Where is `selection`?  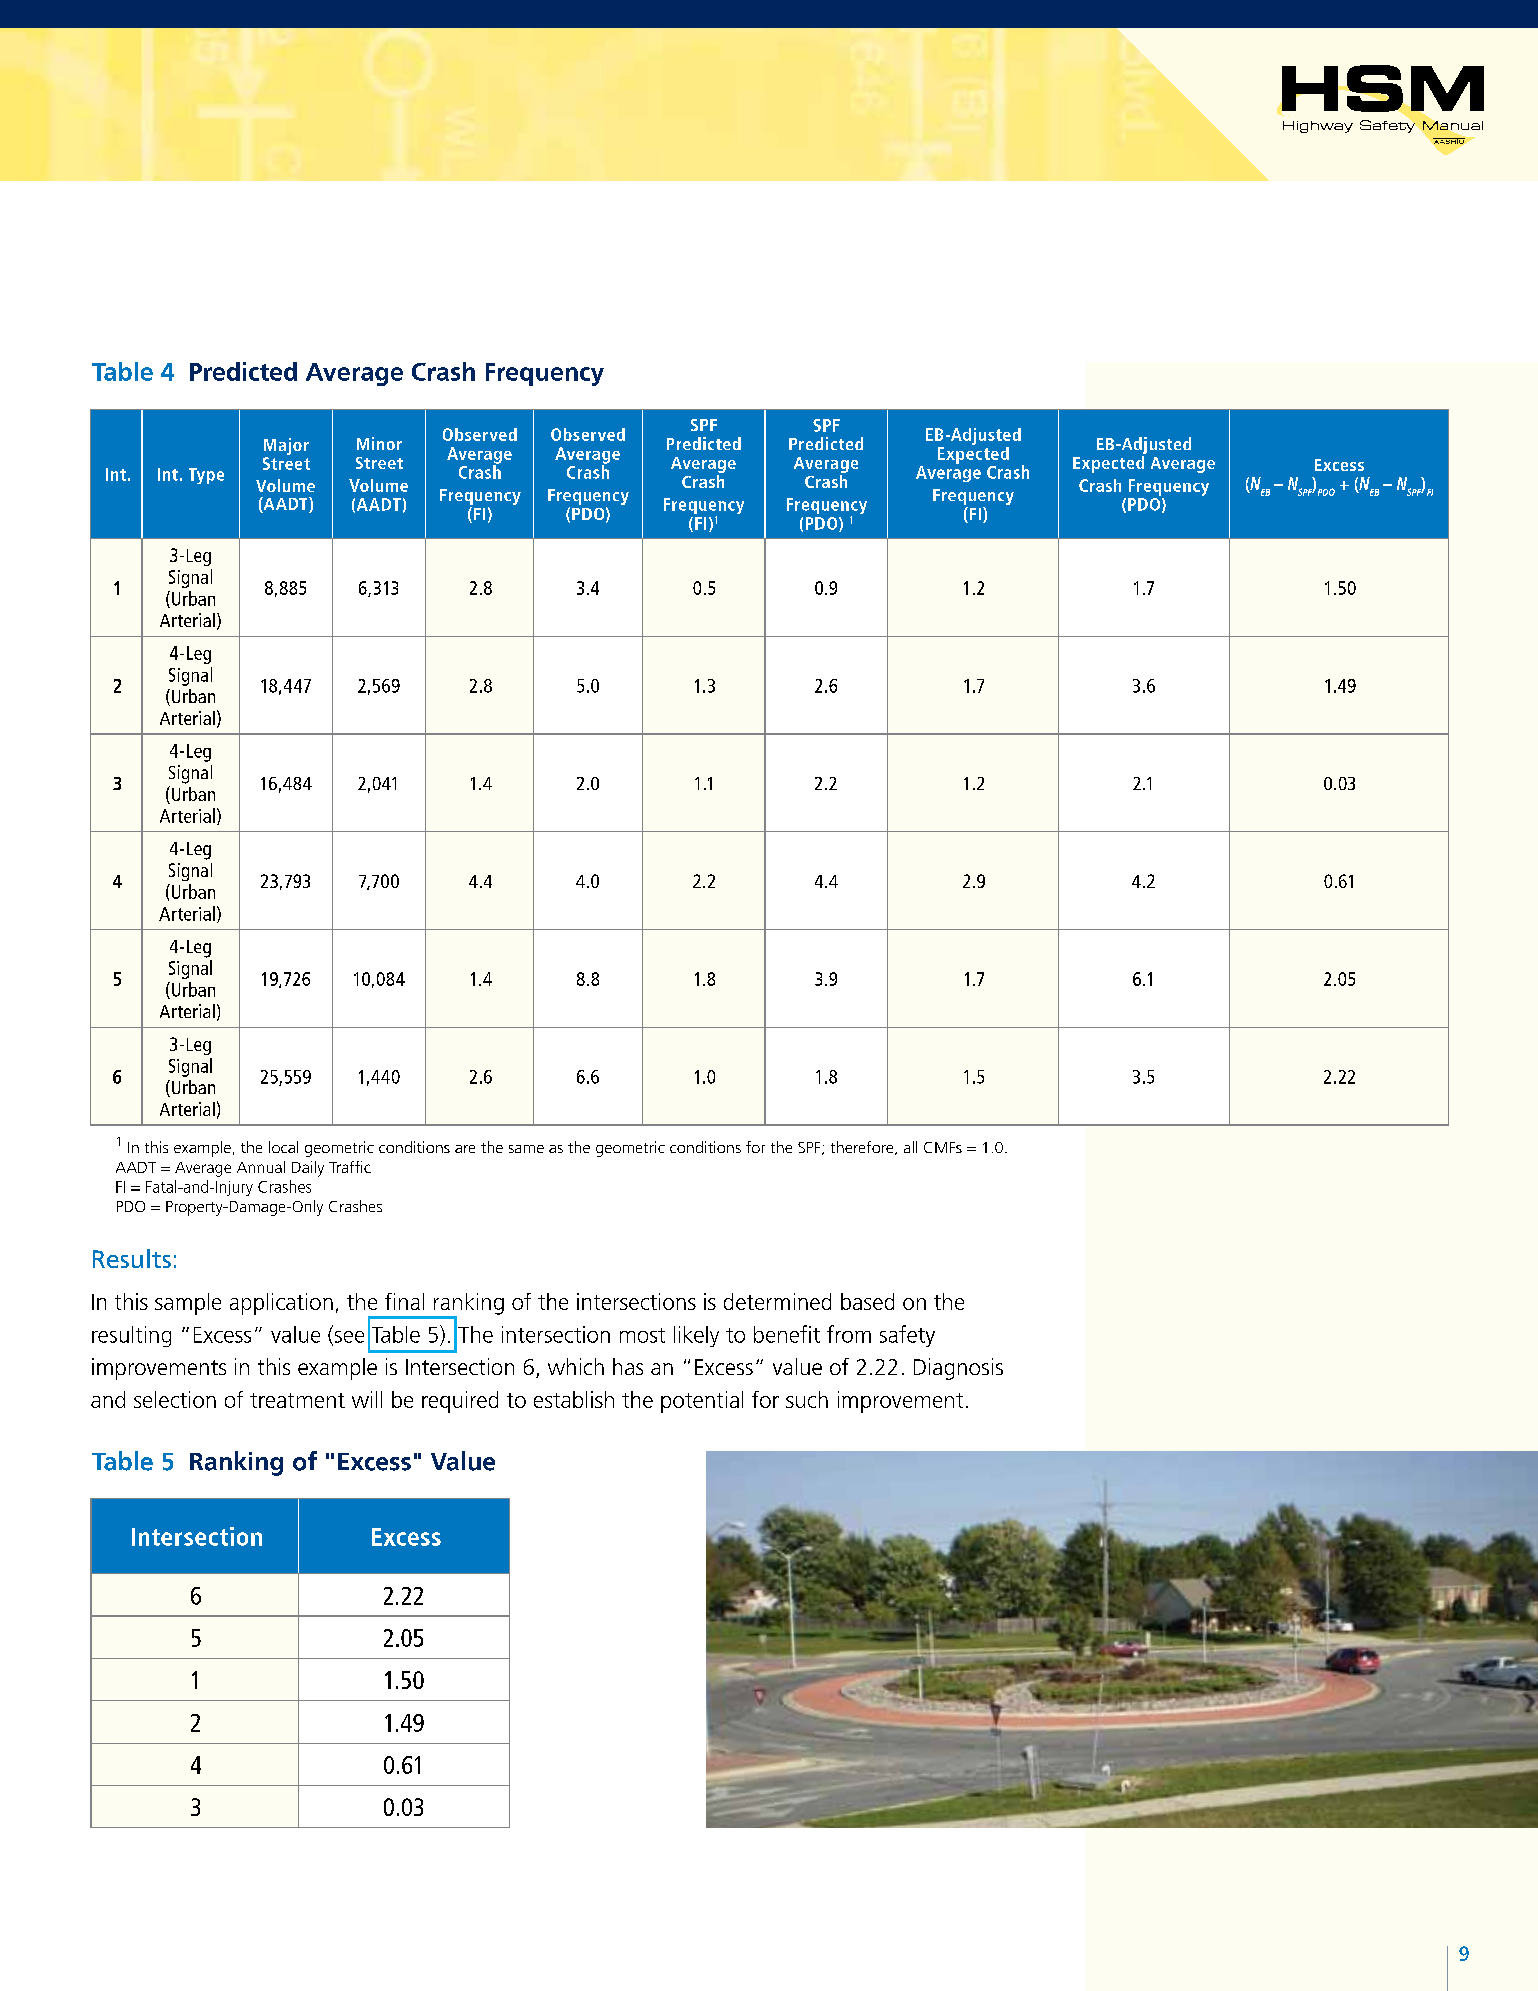
selection is located at coordinates (175, 1399).
